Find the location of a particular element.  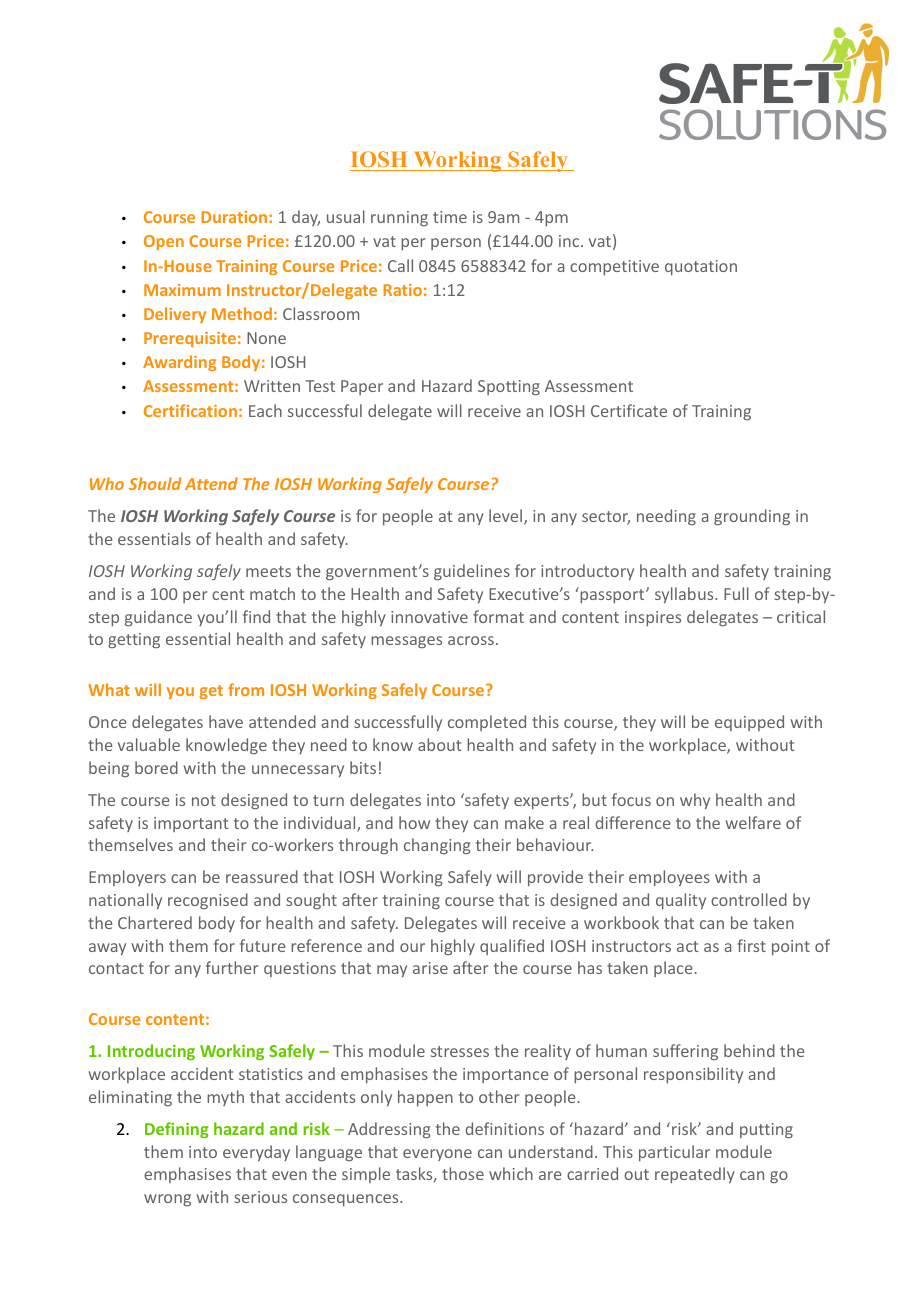

those is located at coordinates (463, 1173).
